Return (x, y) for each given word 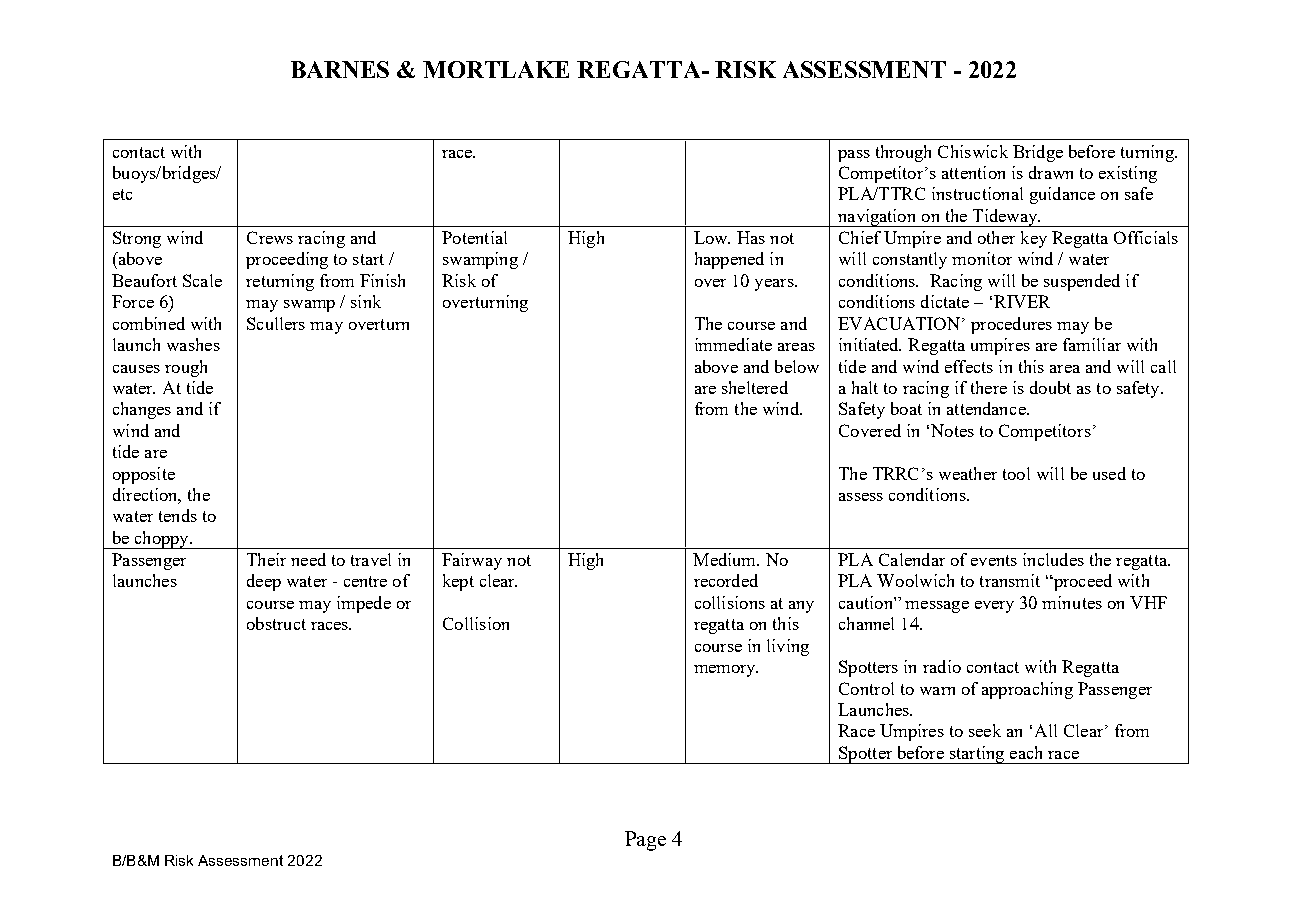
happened (729, 260)
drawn (1051, 172)
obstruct (276, 623)
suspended (1082, 282)
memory (726, 671)
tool (1016, 473)
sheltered (755, 387)
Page (645, 841)
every (994, 607)
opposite (144, 475)
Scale (202, 280)
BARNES (340, 69)
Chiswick (973, 151)
